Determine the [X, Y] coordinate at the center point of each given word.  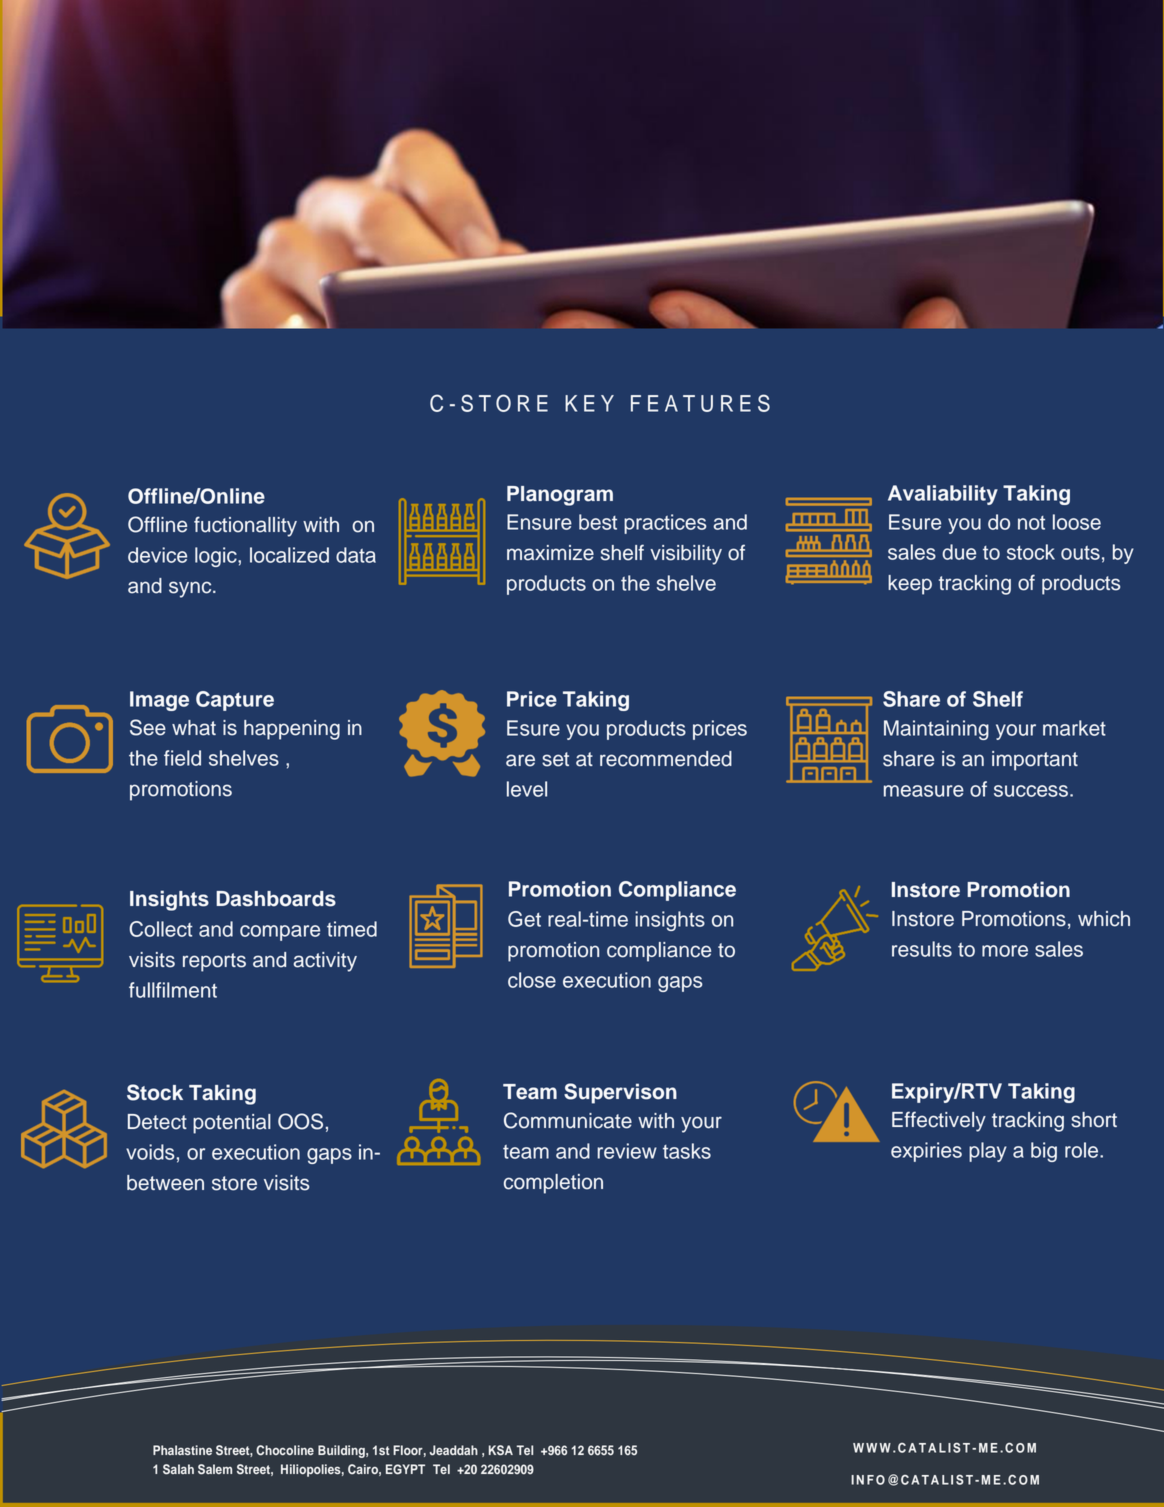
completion [553, 1184]
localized [289, 555]
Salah [178, 1469]
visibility [686, 555]
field [182, 758]
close [532, 980]
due [959, 552]
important [1035, 761]
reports [214, 962]
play [988, 1152]
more [1005, 951]
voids [150, 1152]
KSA [501, 1450]
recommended [666, 759]
